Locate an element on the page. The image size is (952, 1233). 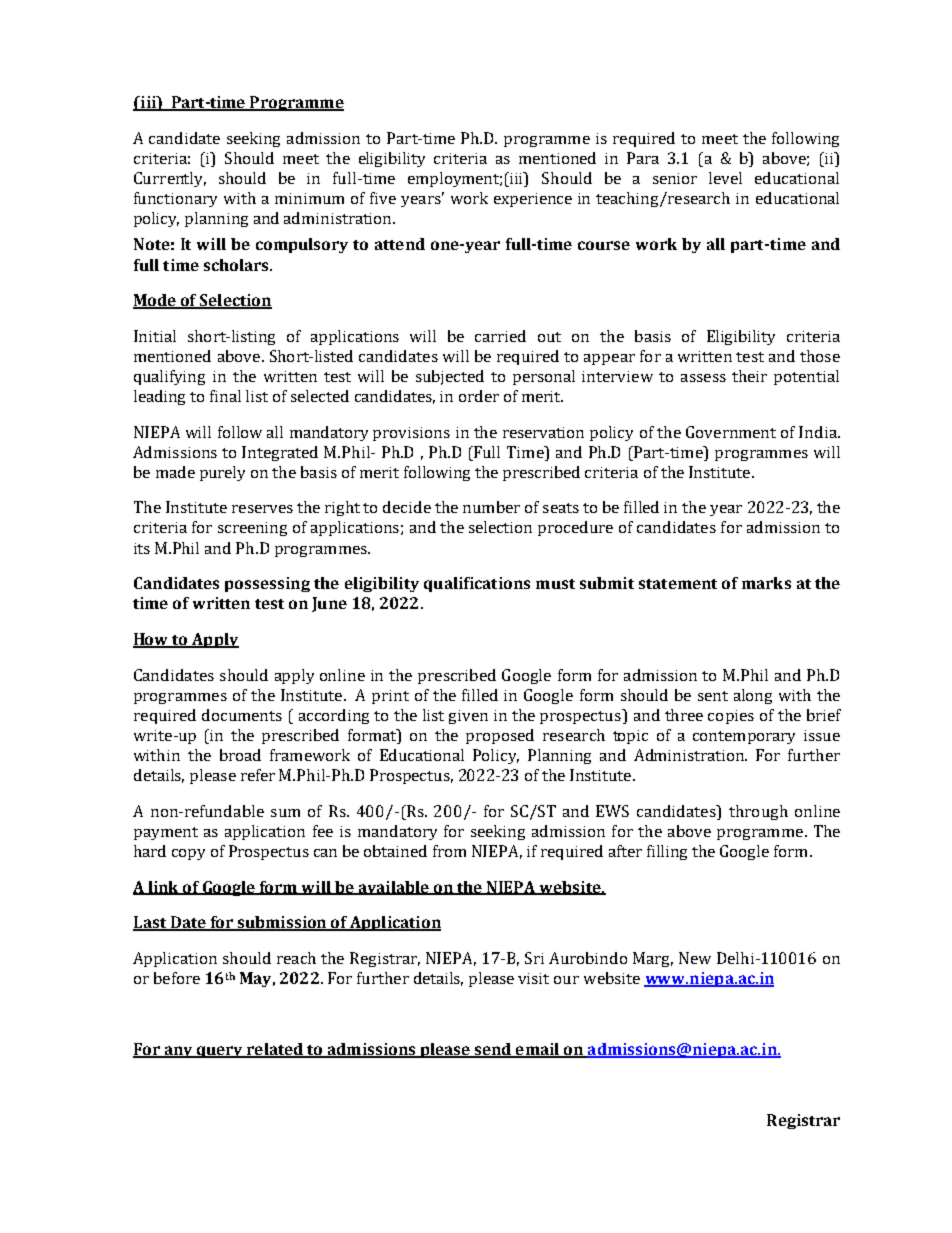
query is located at coordinates (220, 1052).
